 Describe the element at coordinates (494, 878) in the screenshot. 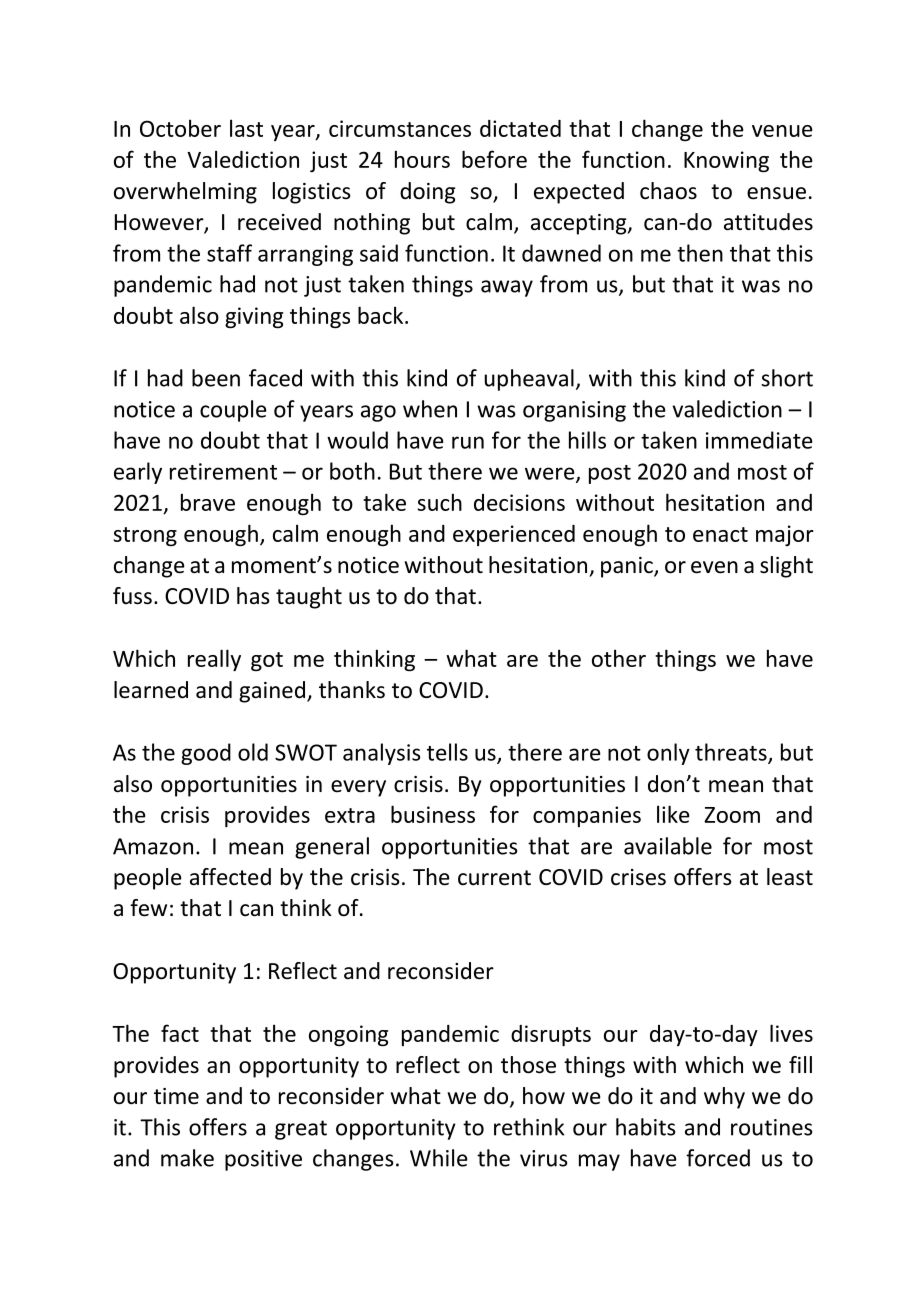

I see `current` at that location.
